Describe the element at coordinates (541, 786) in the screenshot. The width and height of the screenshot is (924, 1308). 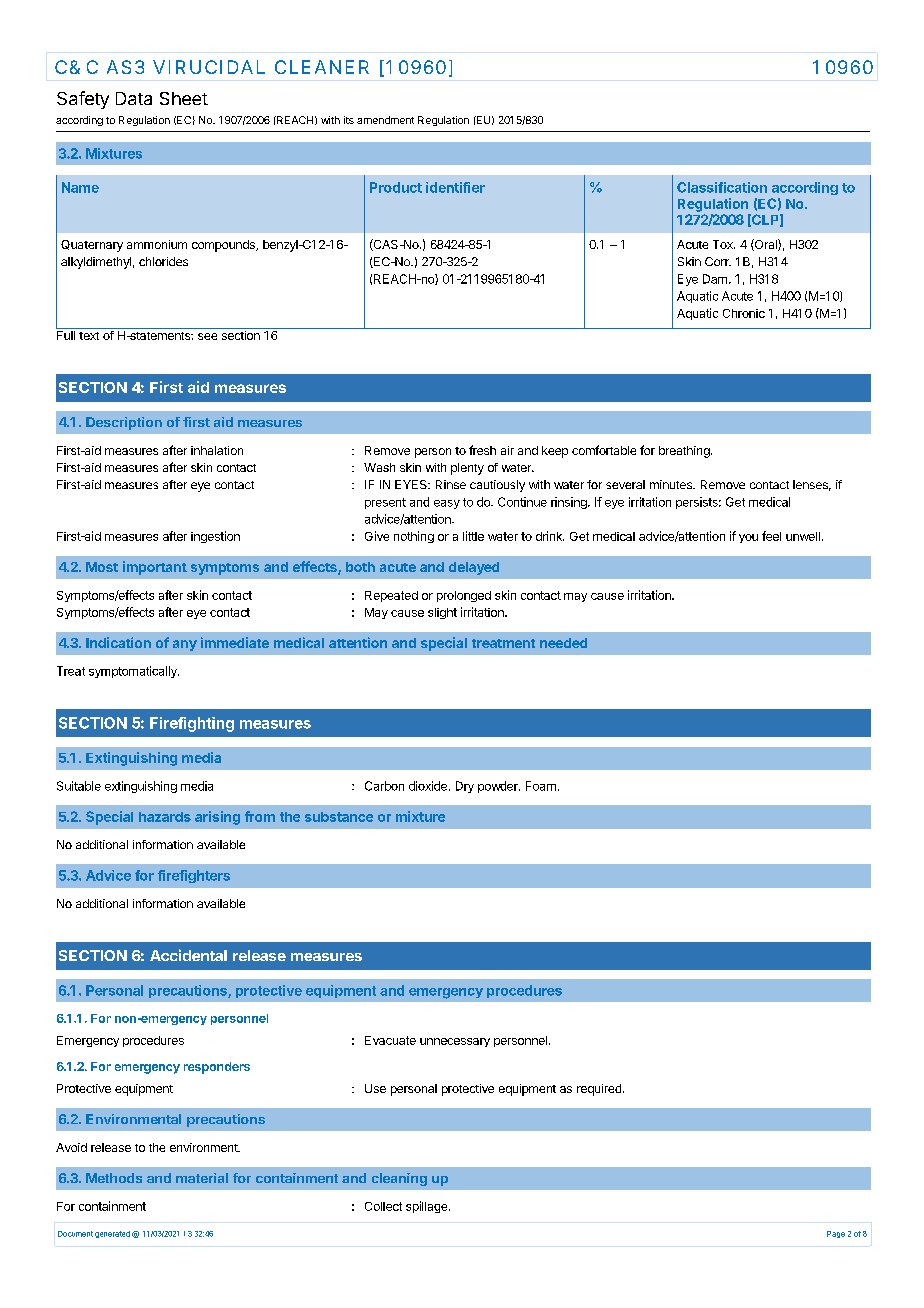
I see `Foam` at that location.
